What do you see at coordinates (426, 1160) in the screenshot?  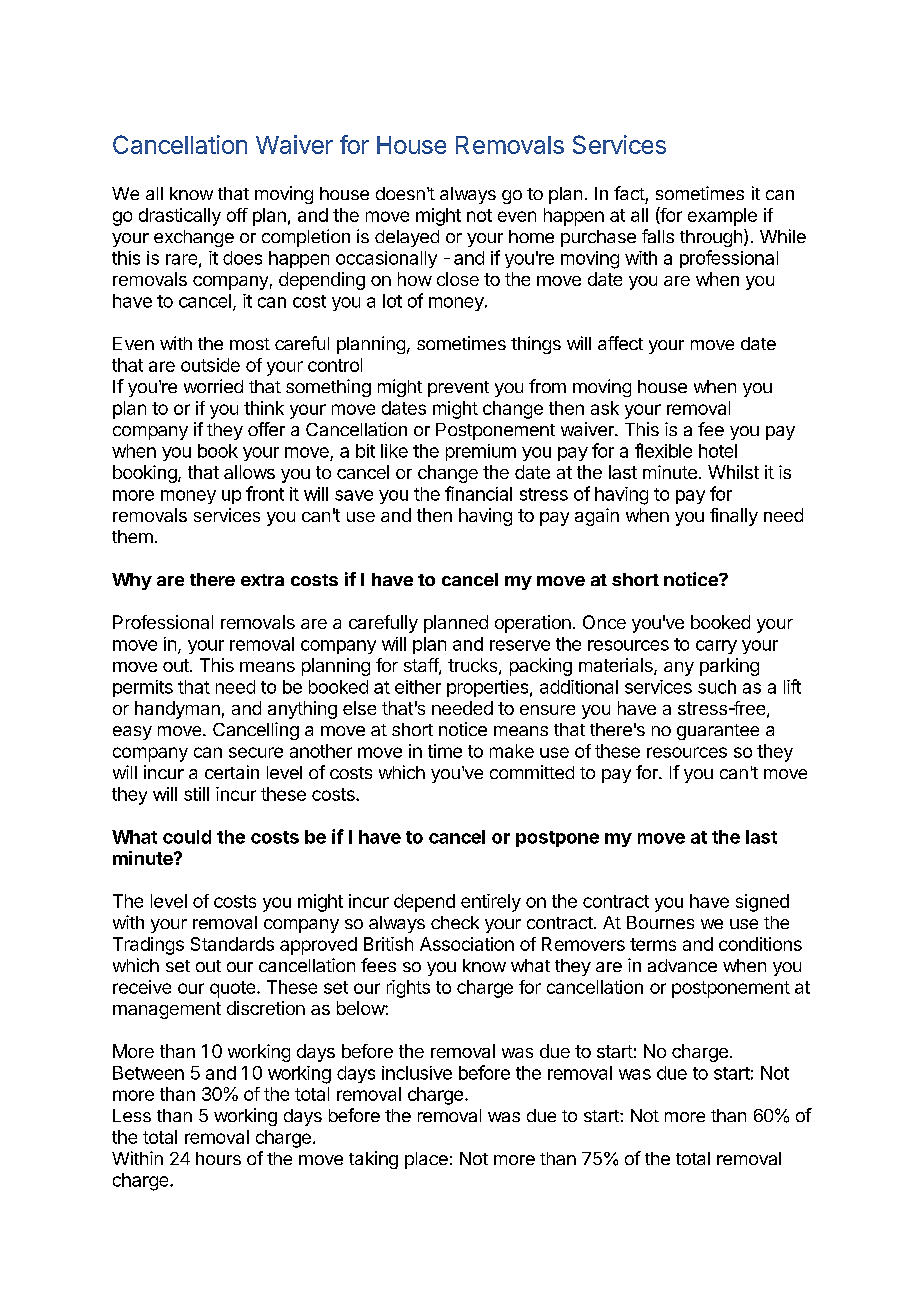 I see `place` at bounding box center [426, 1160].
